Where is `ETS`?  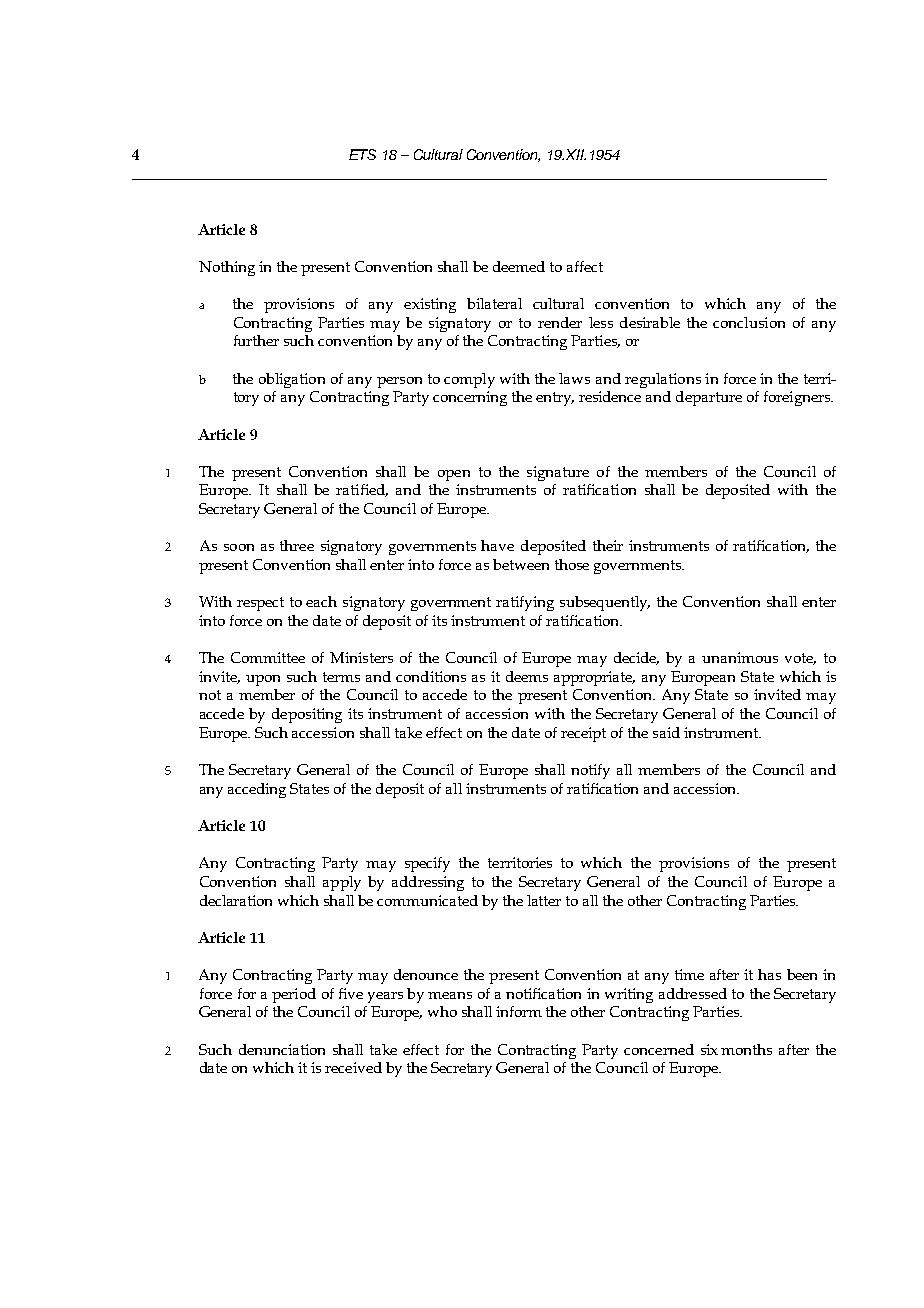 ETS is located at coordinates (362, 154).
